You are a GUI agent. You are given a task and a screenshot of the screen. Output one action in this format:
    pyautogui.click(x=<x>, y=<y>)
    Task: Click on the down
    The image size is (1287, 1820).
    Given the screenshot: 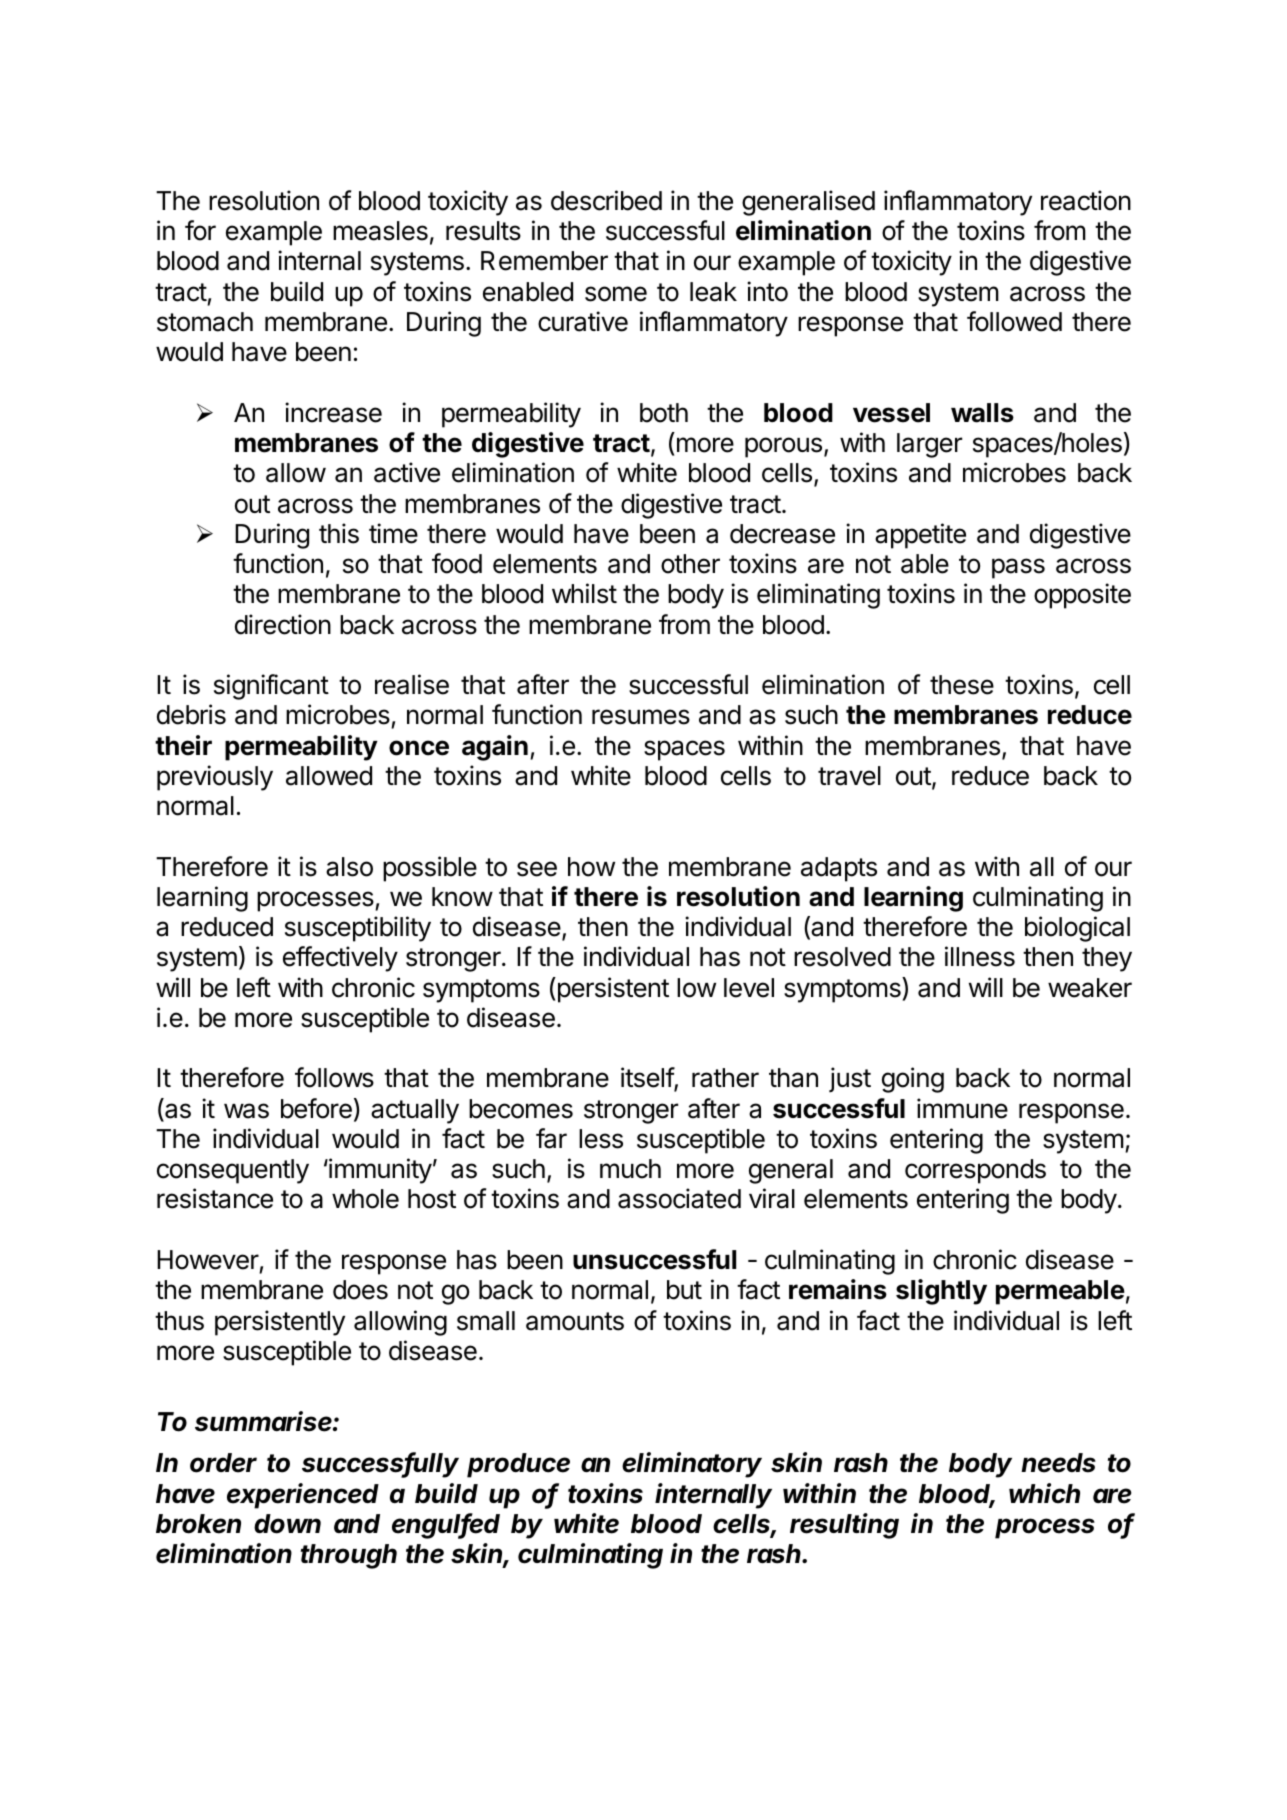 What is the action you would take?
    pyautogui.click(x=287, y=1524)
